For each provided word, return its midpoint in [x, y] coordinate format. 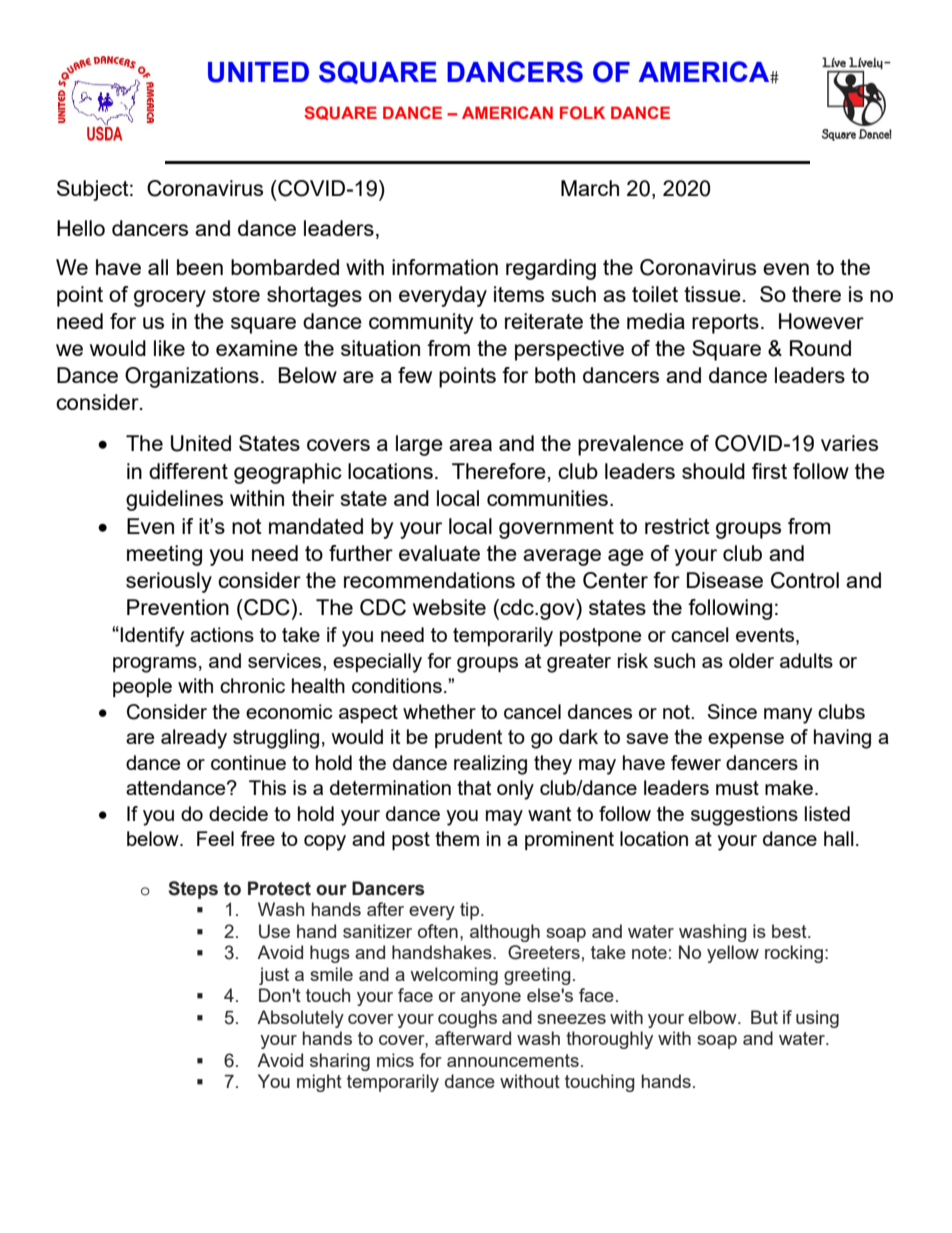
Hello [81, 228]
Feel [215, 838]
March [590, 188]
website [449, 607]
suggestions [744, 816]
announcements [513, 1060]
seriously [169, 582]
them [457, 838]
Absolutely [300, 1019]
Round [820, 348]
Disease [725, 580]
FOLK [582, 112]
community [421, 323]
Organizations [192, 377]
